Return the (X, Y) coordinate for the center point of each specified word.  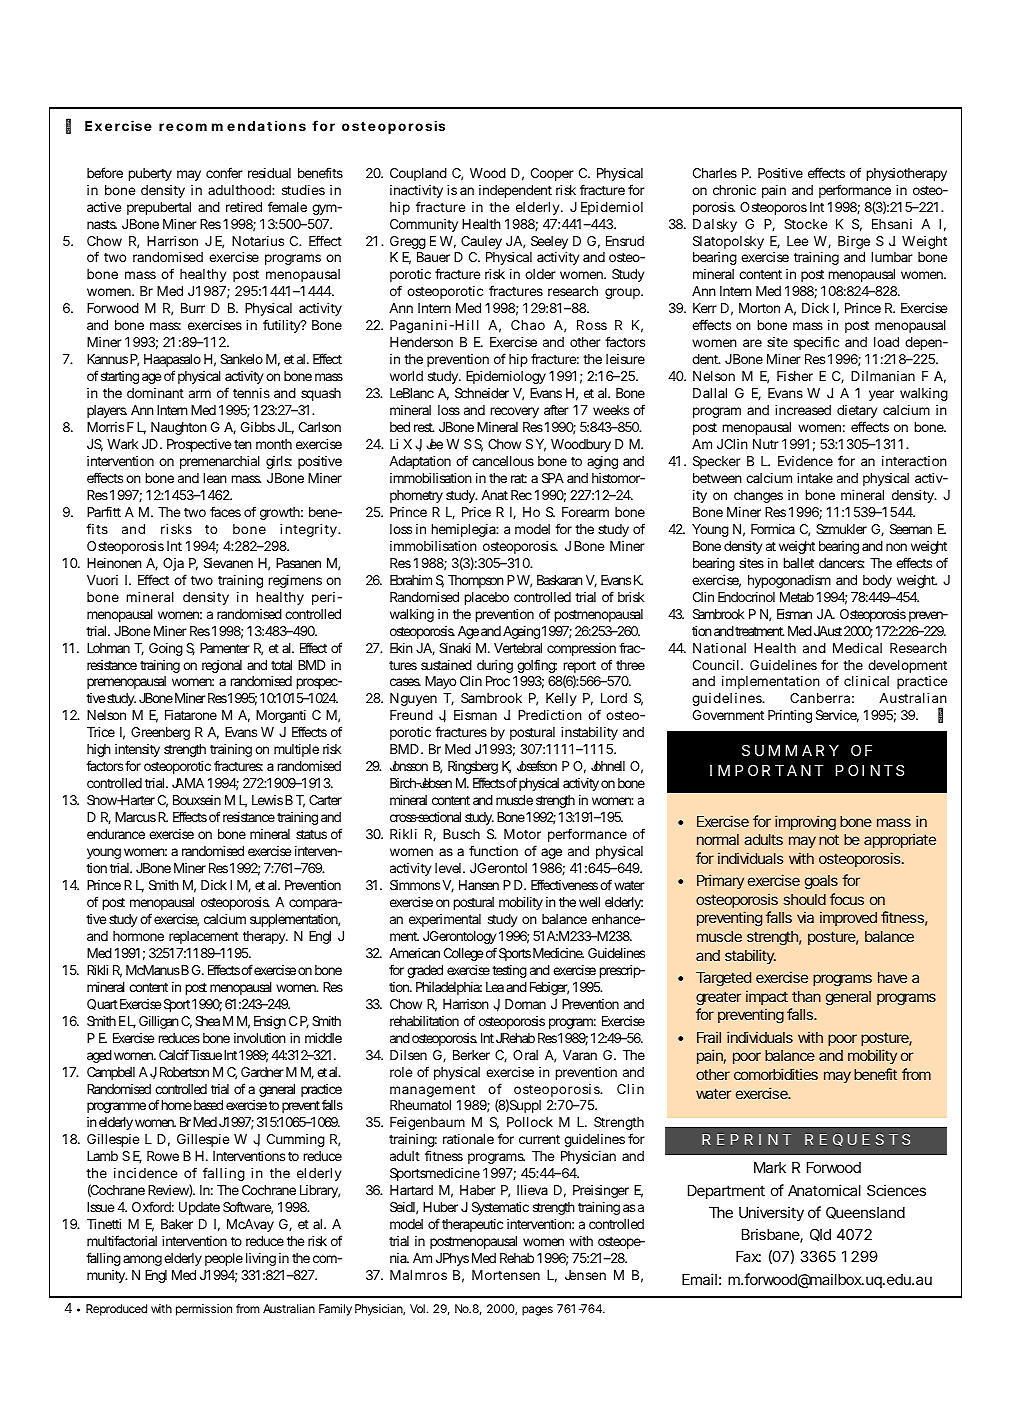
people (224, 1259)
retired (244, 207)
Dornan (525, 1004)
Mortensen (506, 1275)
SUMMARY (790, 750)
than (806, 996)
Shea (207, 1021)
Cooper (552, 174)
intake (815, 478)
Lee (797, 241)
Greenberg (160, 733)
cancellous (503, 461)
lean (215, 478)
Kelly (561, 699)
